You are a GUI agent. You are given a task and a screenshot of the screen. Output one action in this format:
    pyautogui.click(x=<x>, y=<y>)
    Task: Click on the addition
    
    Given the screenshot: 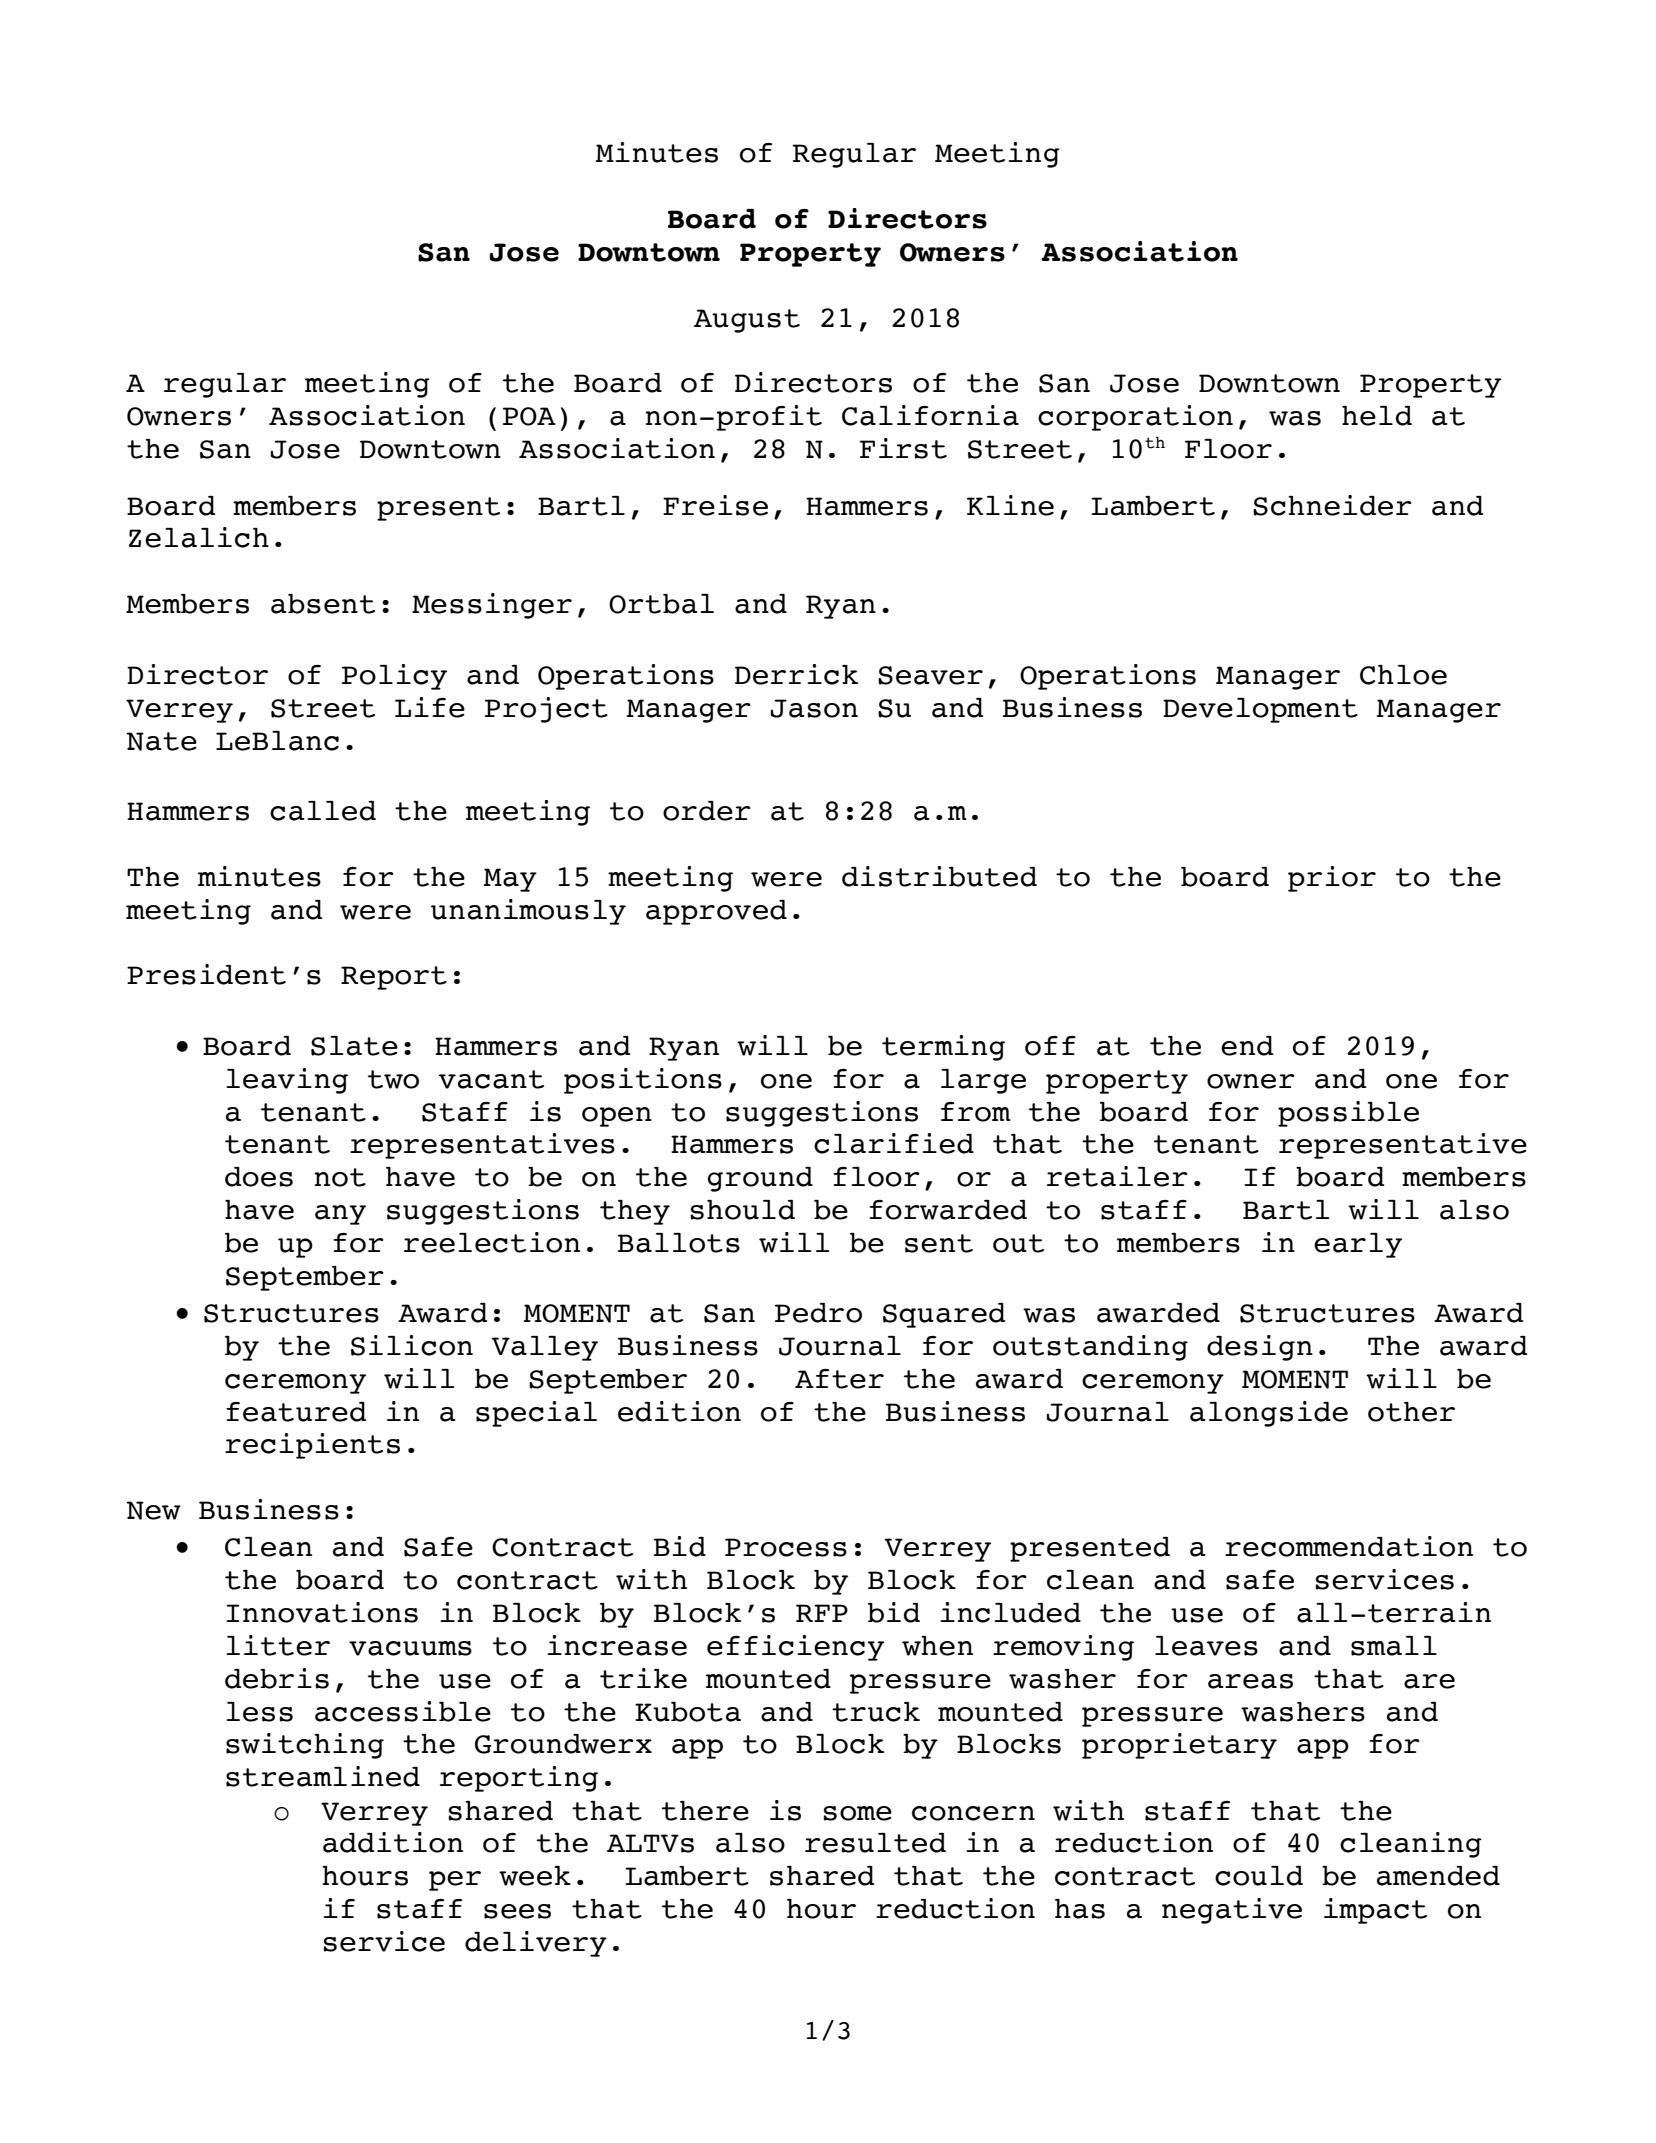 What is the action you would take?
    pyautogui.click(x=393, y=1842)
